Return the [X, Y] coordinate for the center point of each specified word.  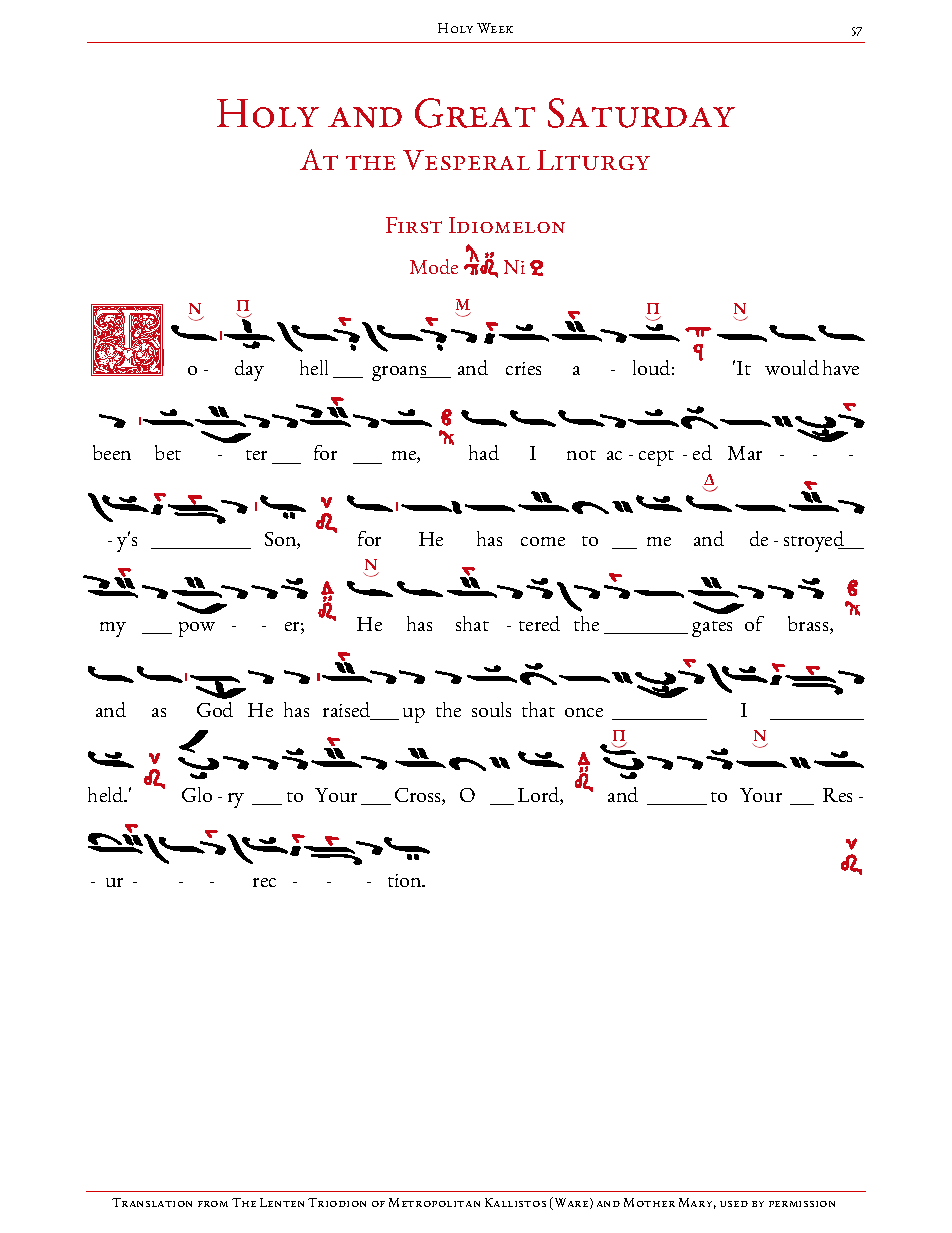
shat [472, 623]
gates [712, 629]
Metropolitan [434, 1202]
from [213, 1204]
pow [197, 629]
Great [475, 113]
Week [495, 28]
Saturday [641, 113]
